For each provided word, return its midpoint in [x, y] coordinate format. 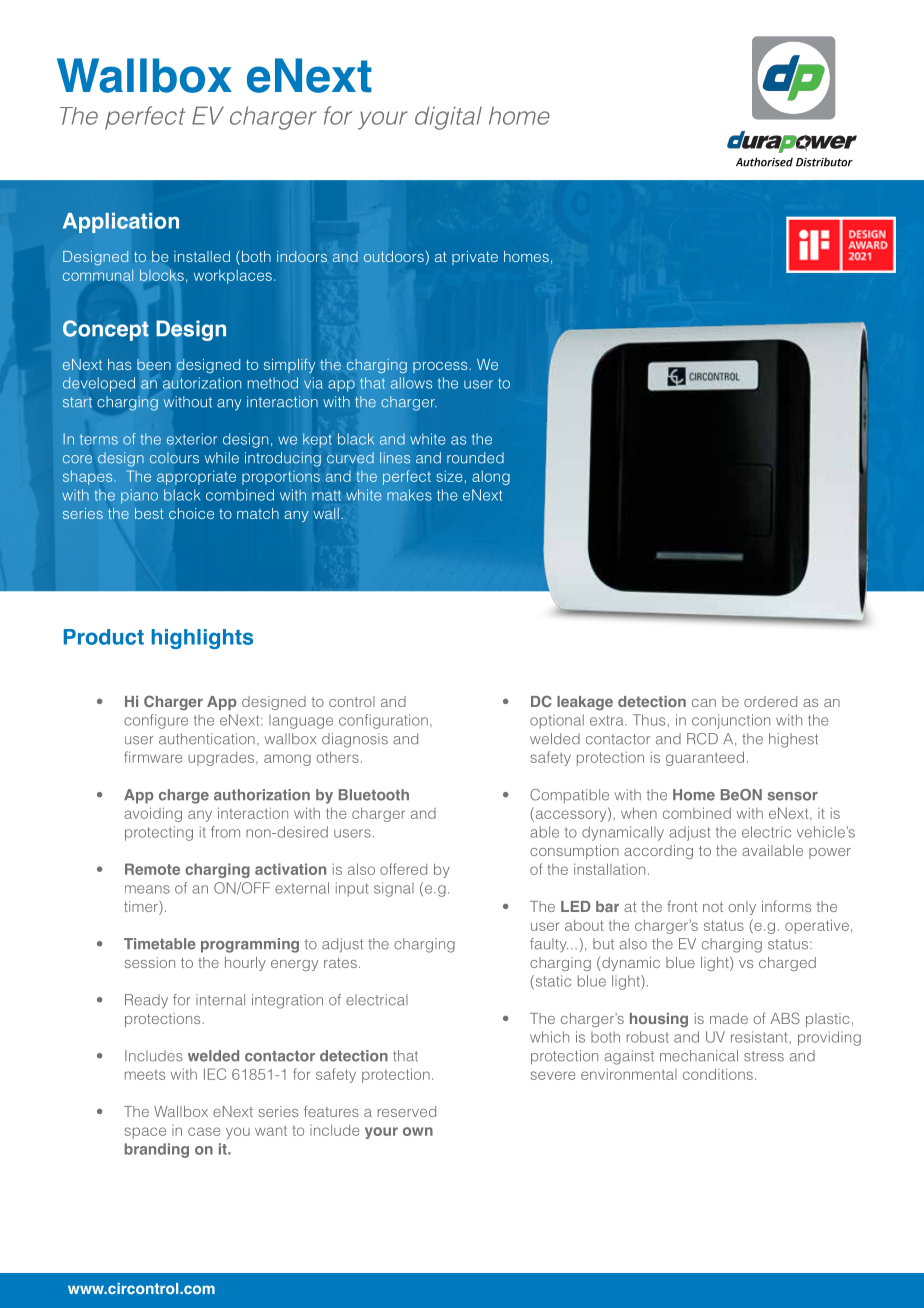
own [418, 1131]
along [491, 478]
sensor [793, 796]
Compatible [569, 796]
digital [448, 118]
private [475, 258]
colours [174, 458]
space [145, 1133]
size [449, 476]
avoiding [153, 814]
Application [121, 223]
